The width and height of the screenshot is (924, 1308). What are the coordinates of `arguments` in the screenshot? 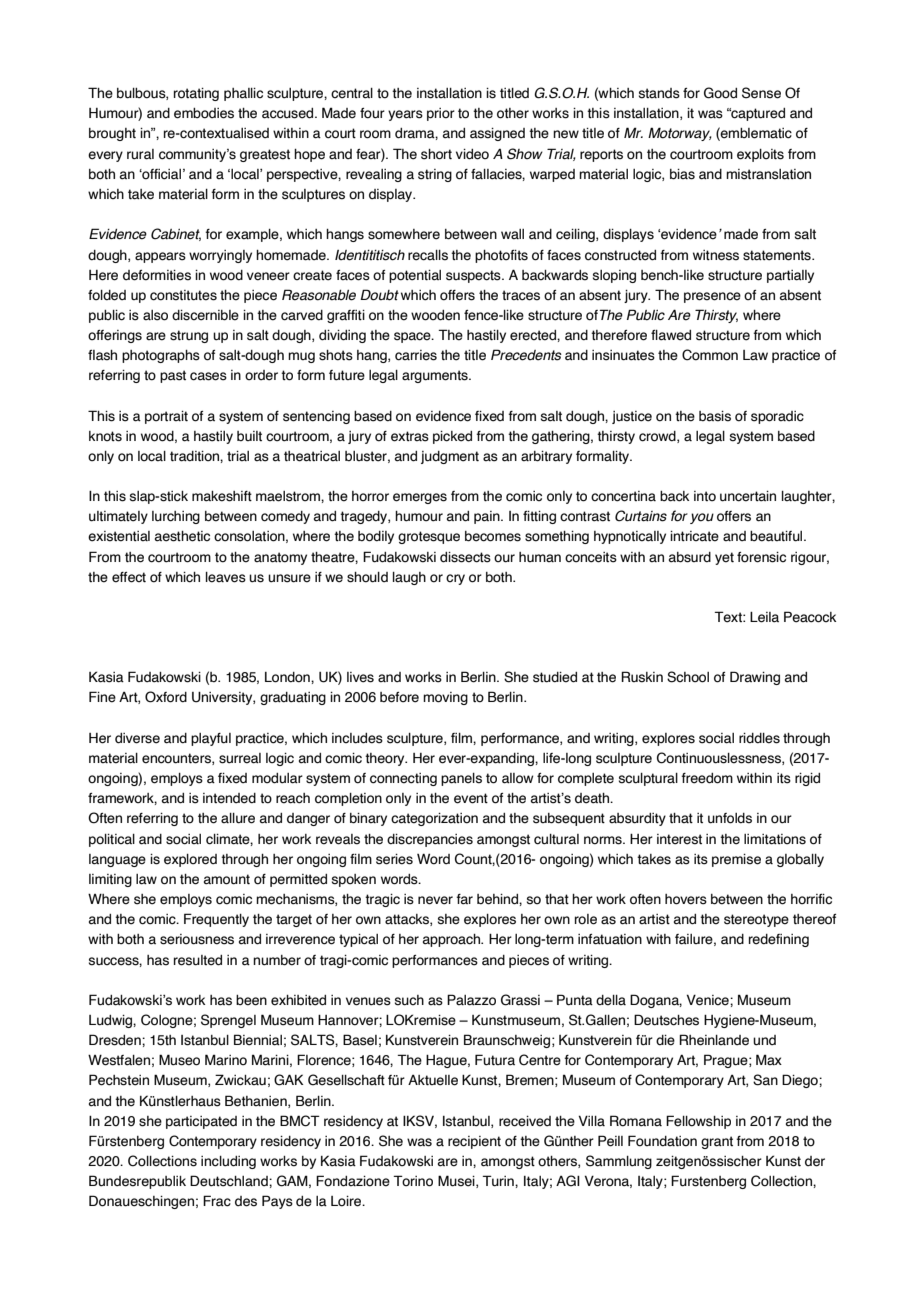 It's located at (436, 376).
